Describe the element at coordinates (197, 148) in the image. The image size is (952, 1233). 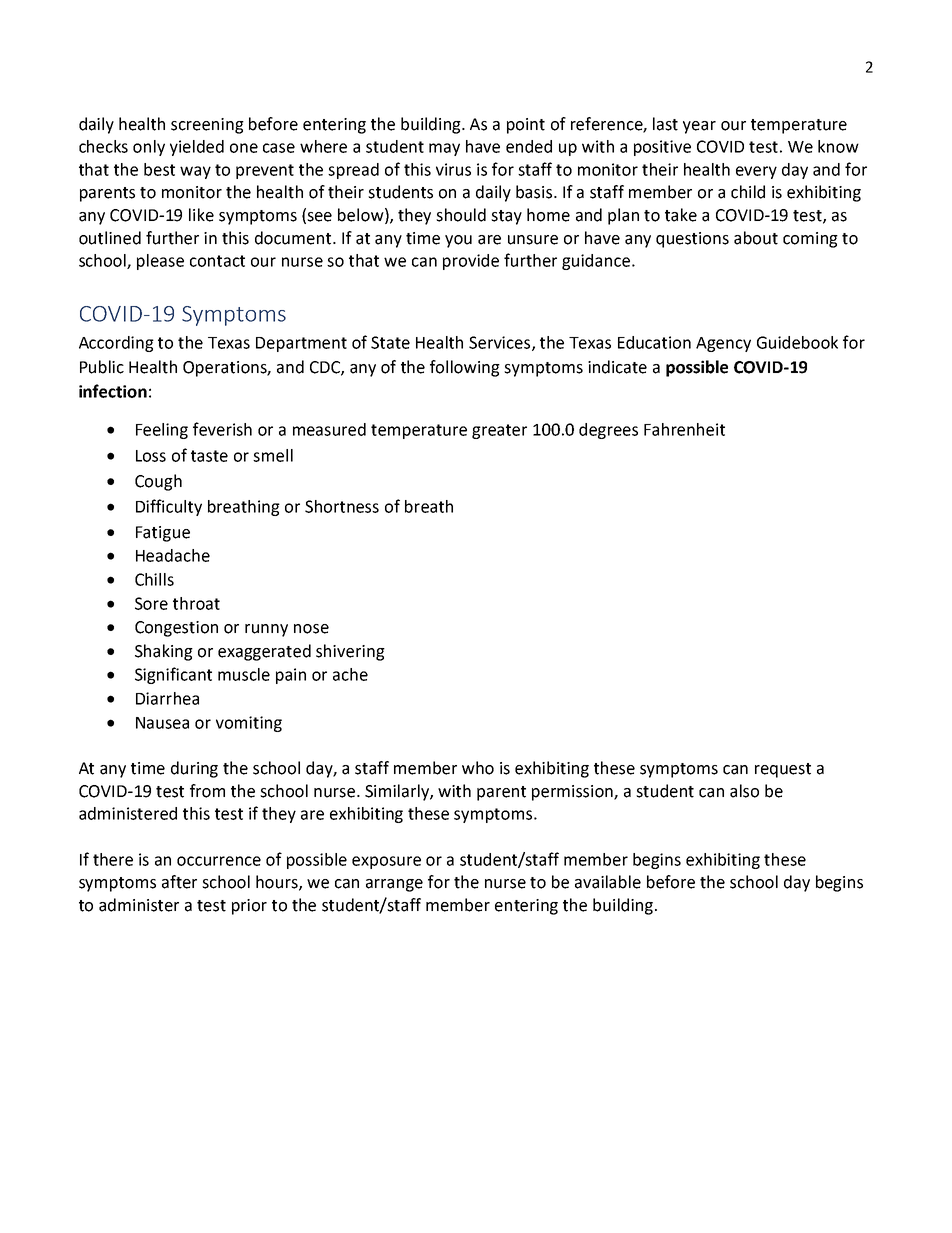
I see `yielded` at that location.
